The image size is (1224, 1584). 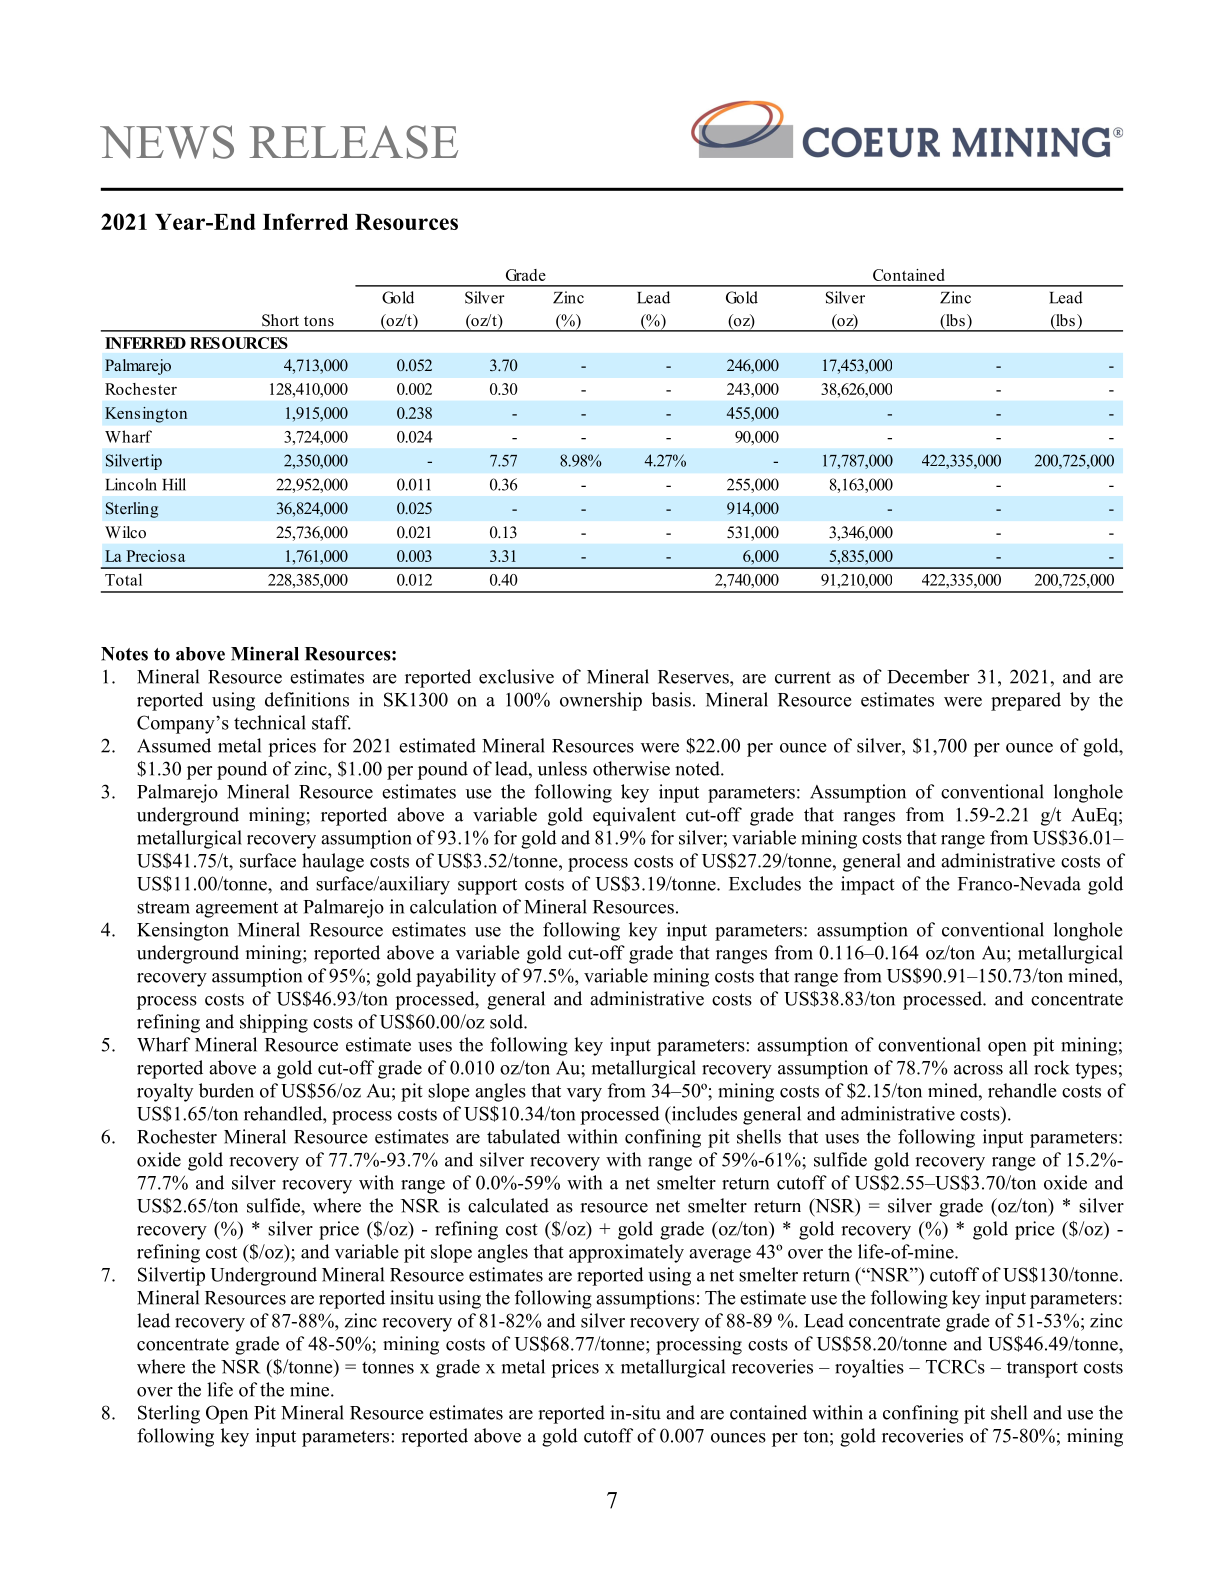 What do you see at coordinates (1042, 1369) in the screenshot?
I see `transport` at bounding box center [1042, 1369].
